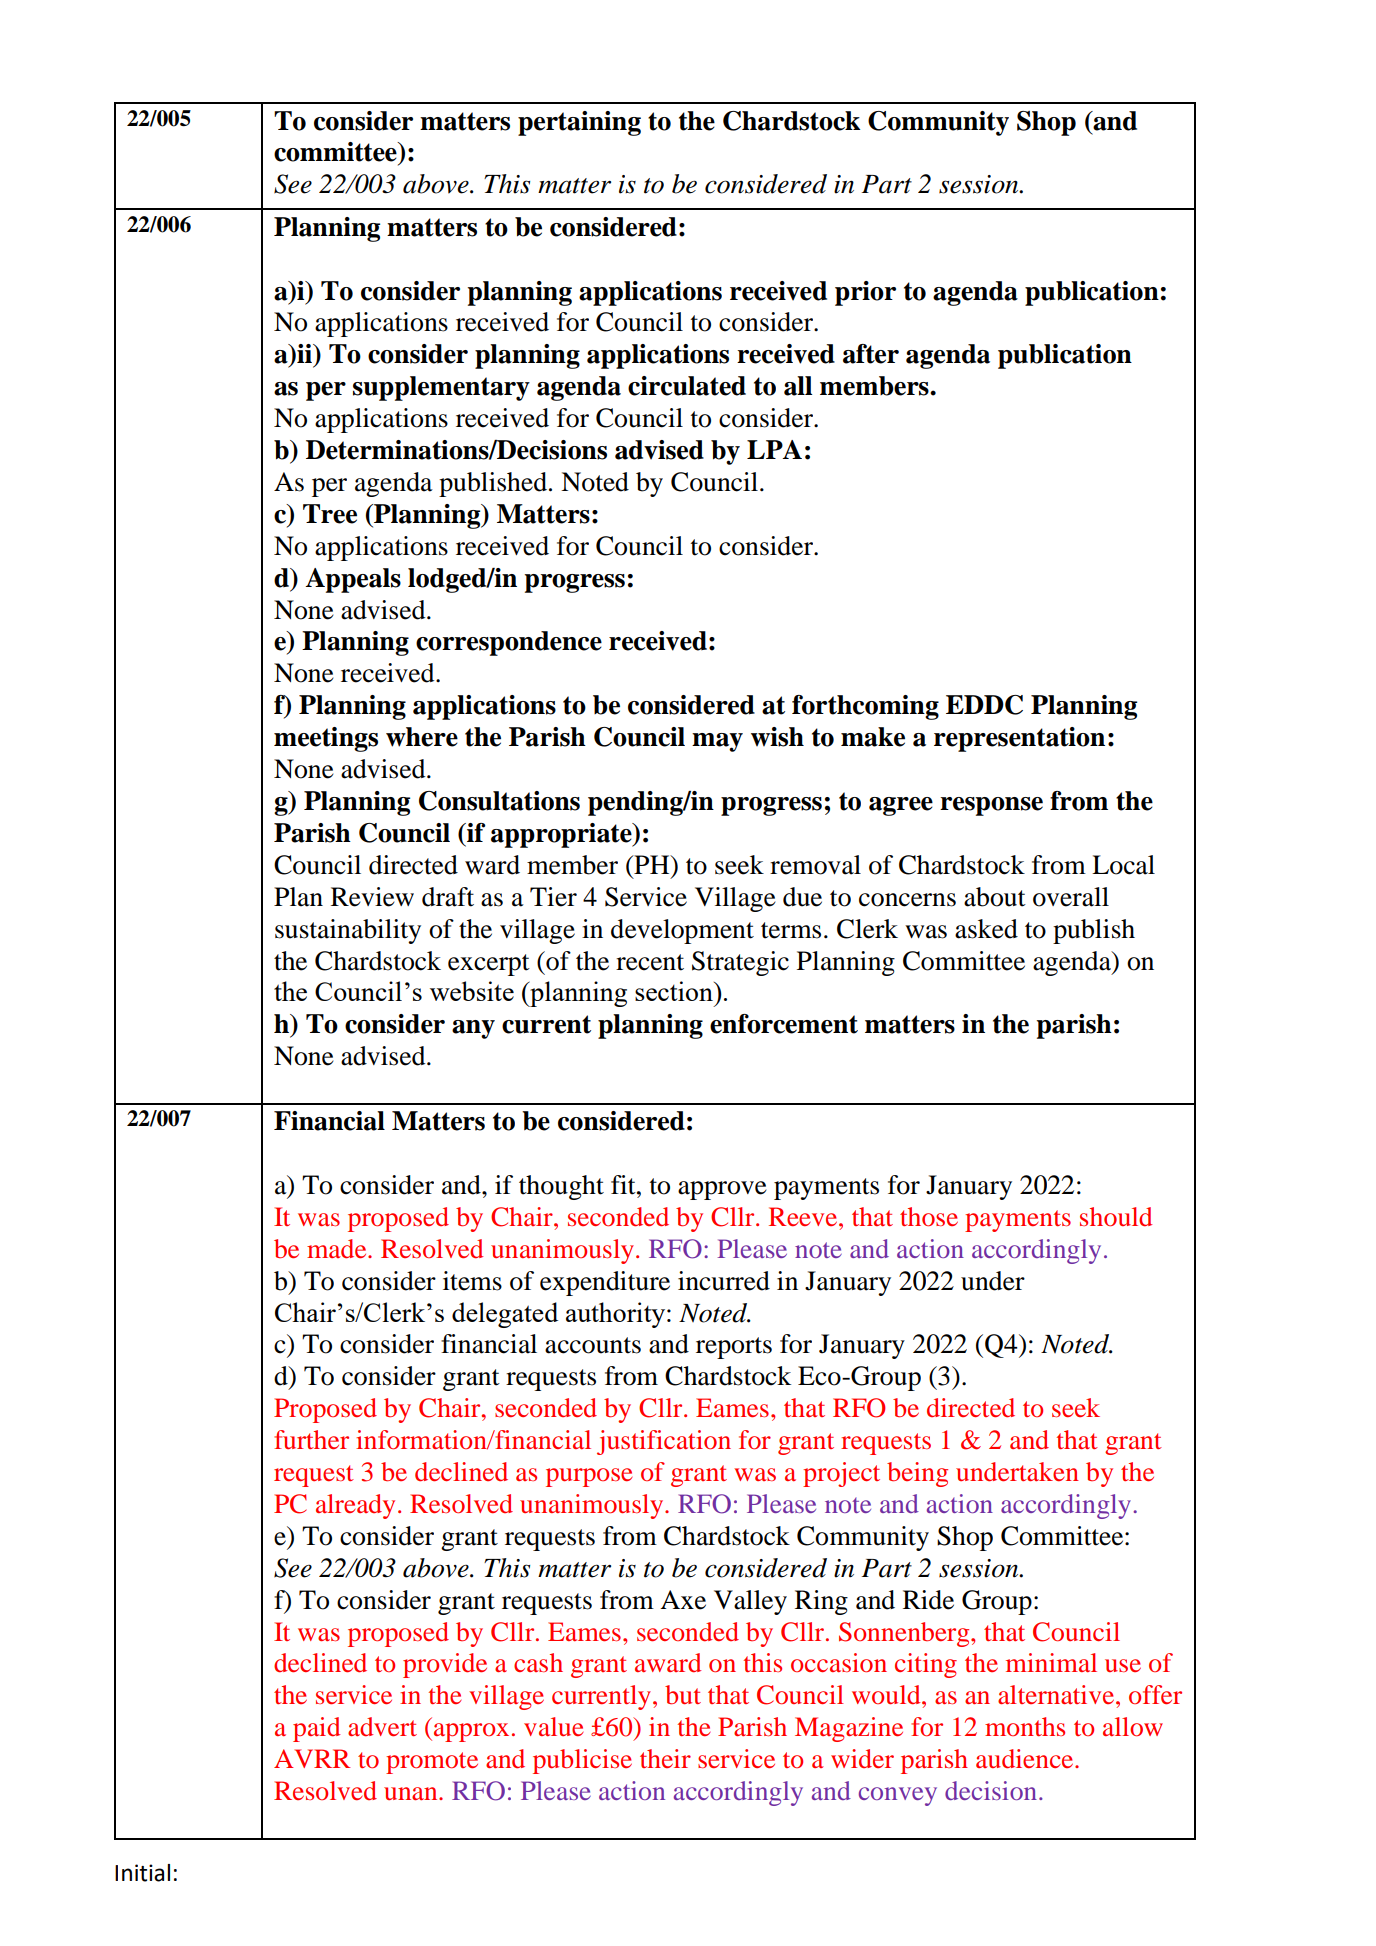 The height and width of the screenshot is (1946, 1376). Describe the element at coordinates (865, 293) in the screenshot. I see `prior` at that location.
